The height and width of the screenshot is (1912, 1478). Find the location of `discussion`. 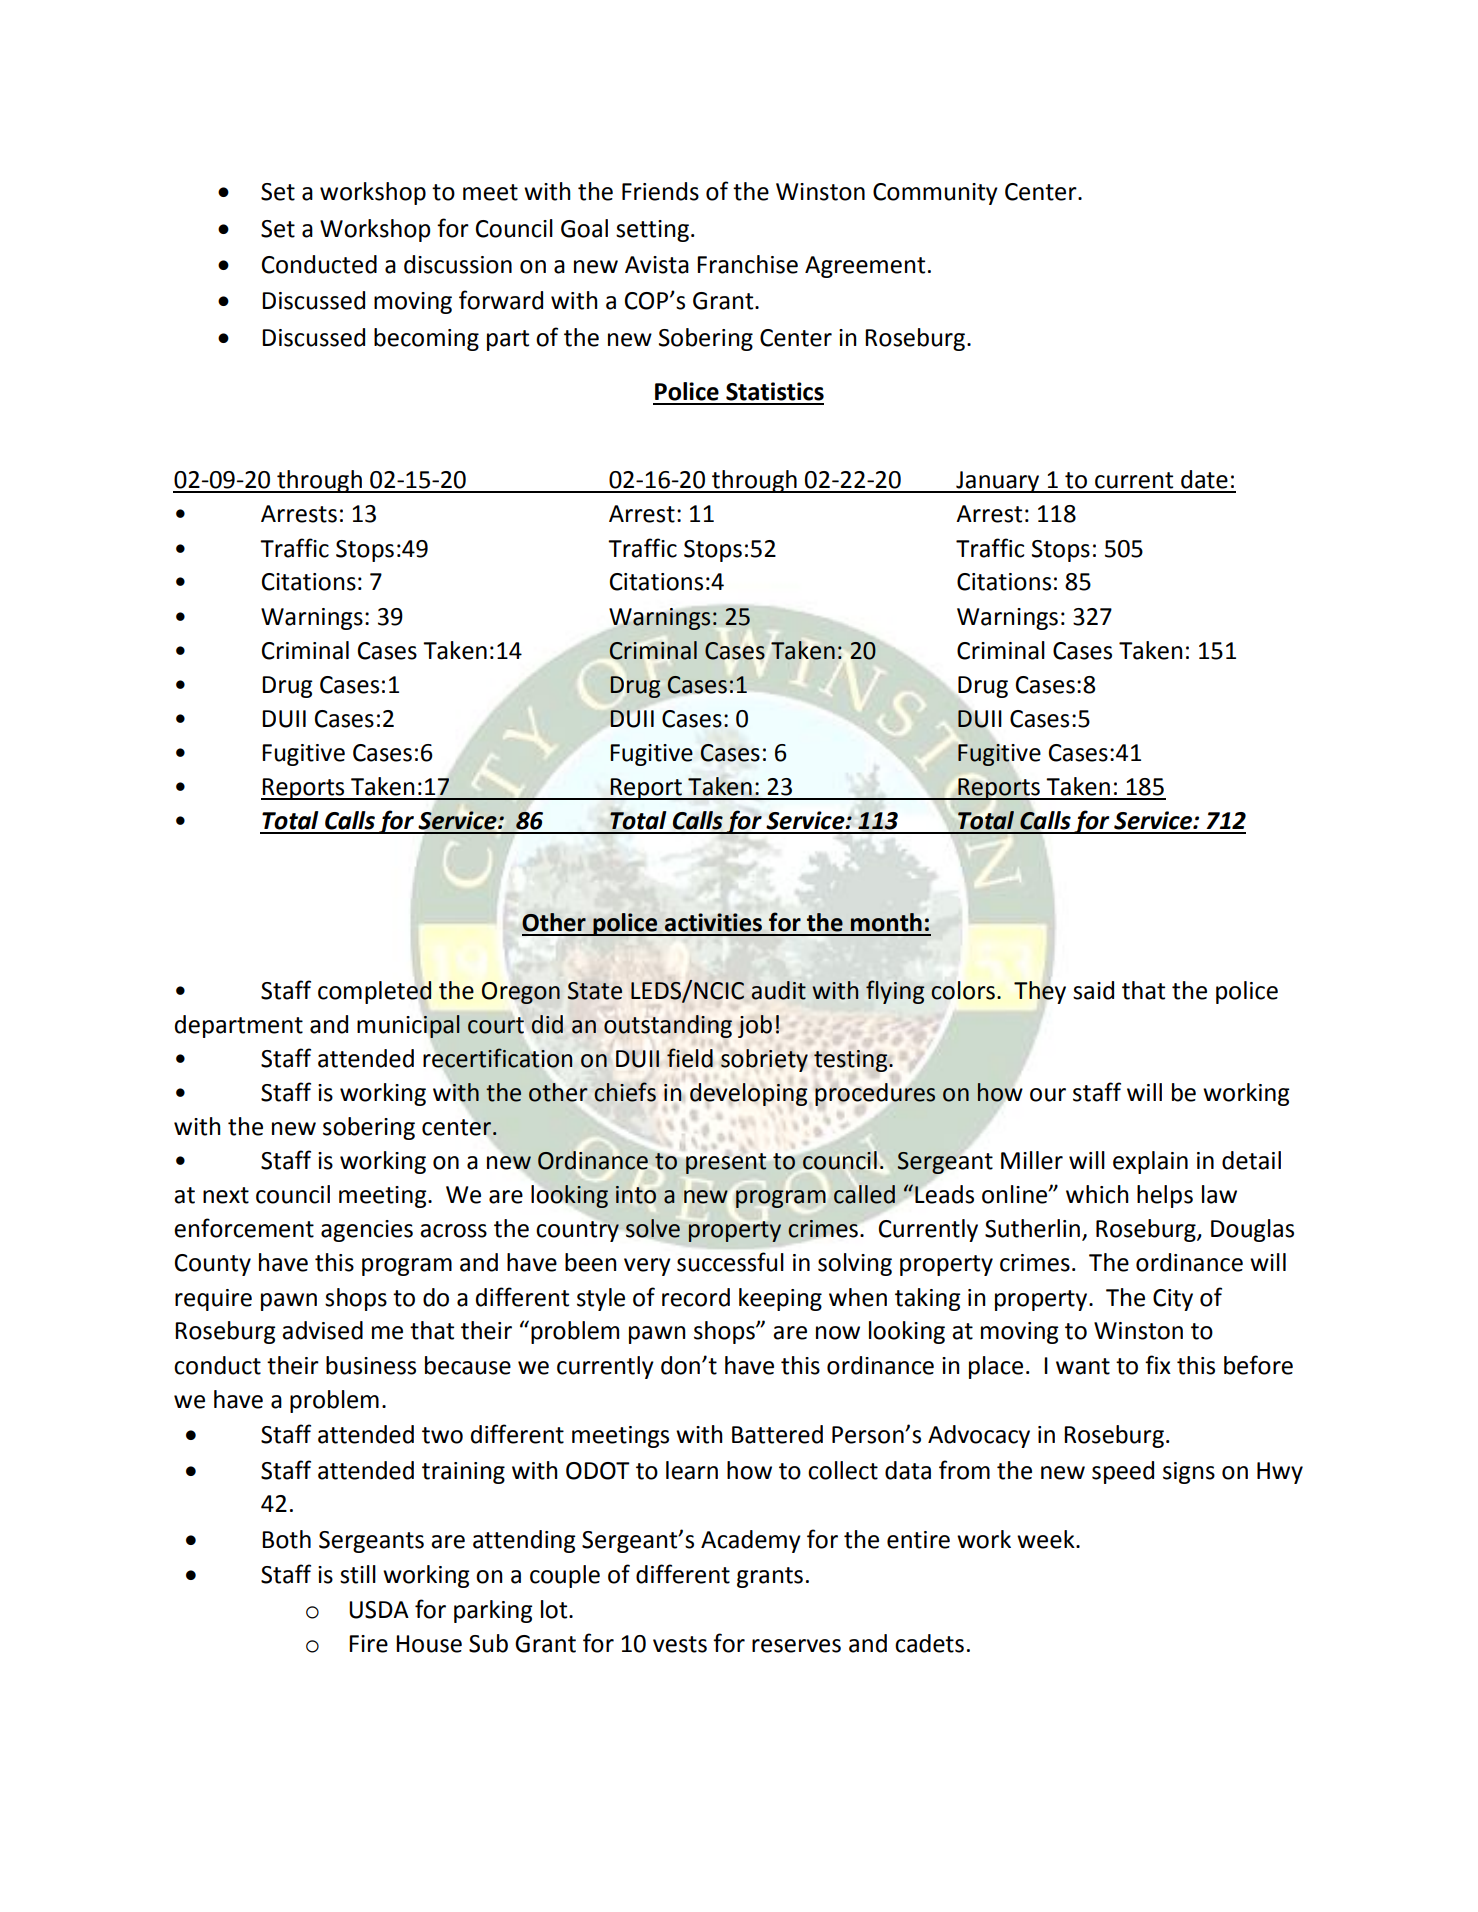

discussion is located at coordinates (458, 264).
